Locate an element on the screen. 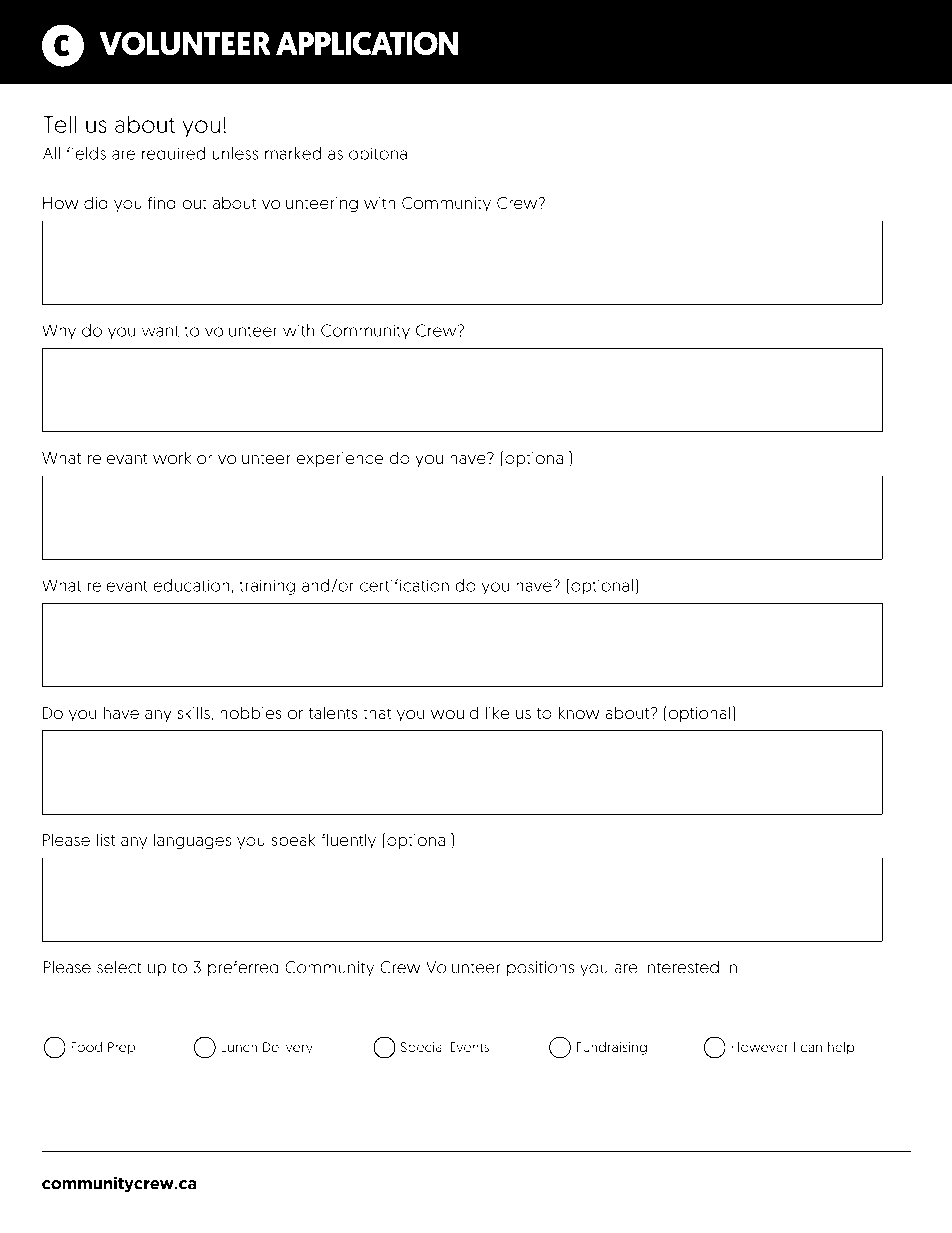 This screenshot has width=952, height=1233. certification is located at coordinates (404, 585).
